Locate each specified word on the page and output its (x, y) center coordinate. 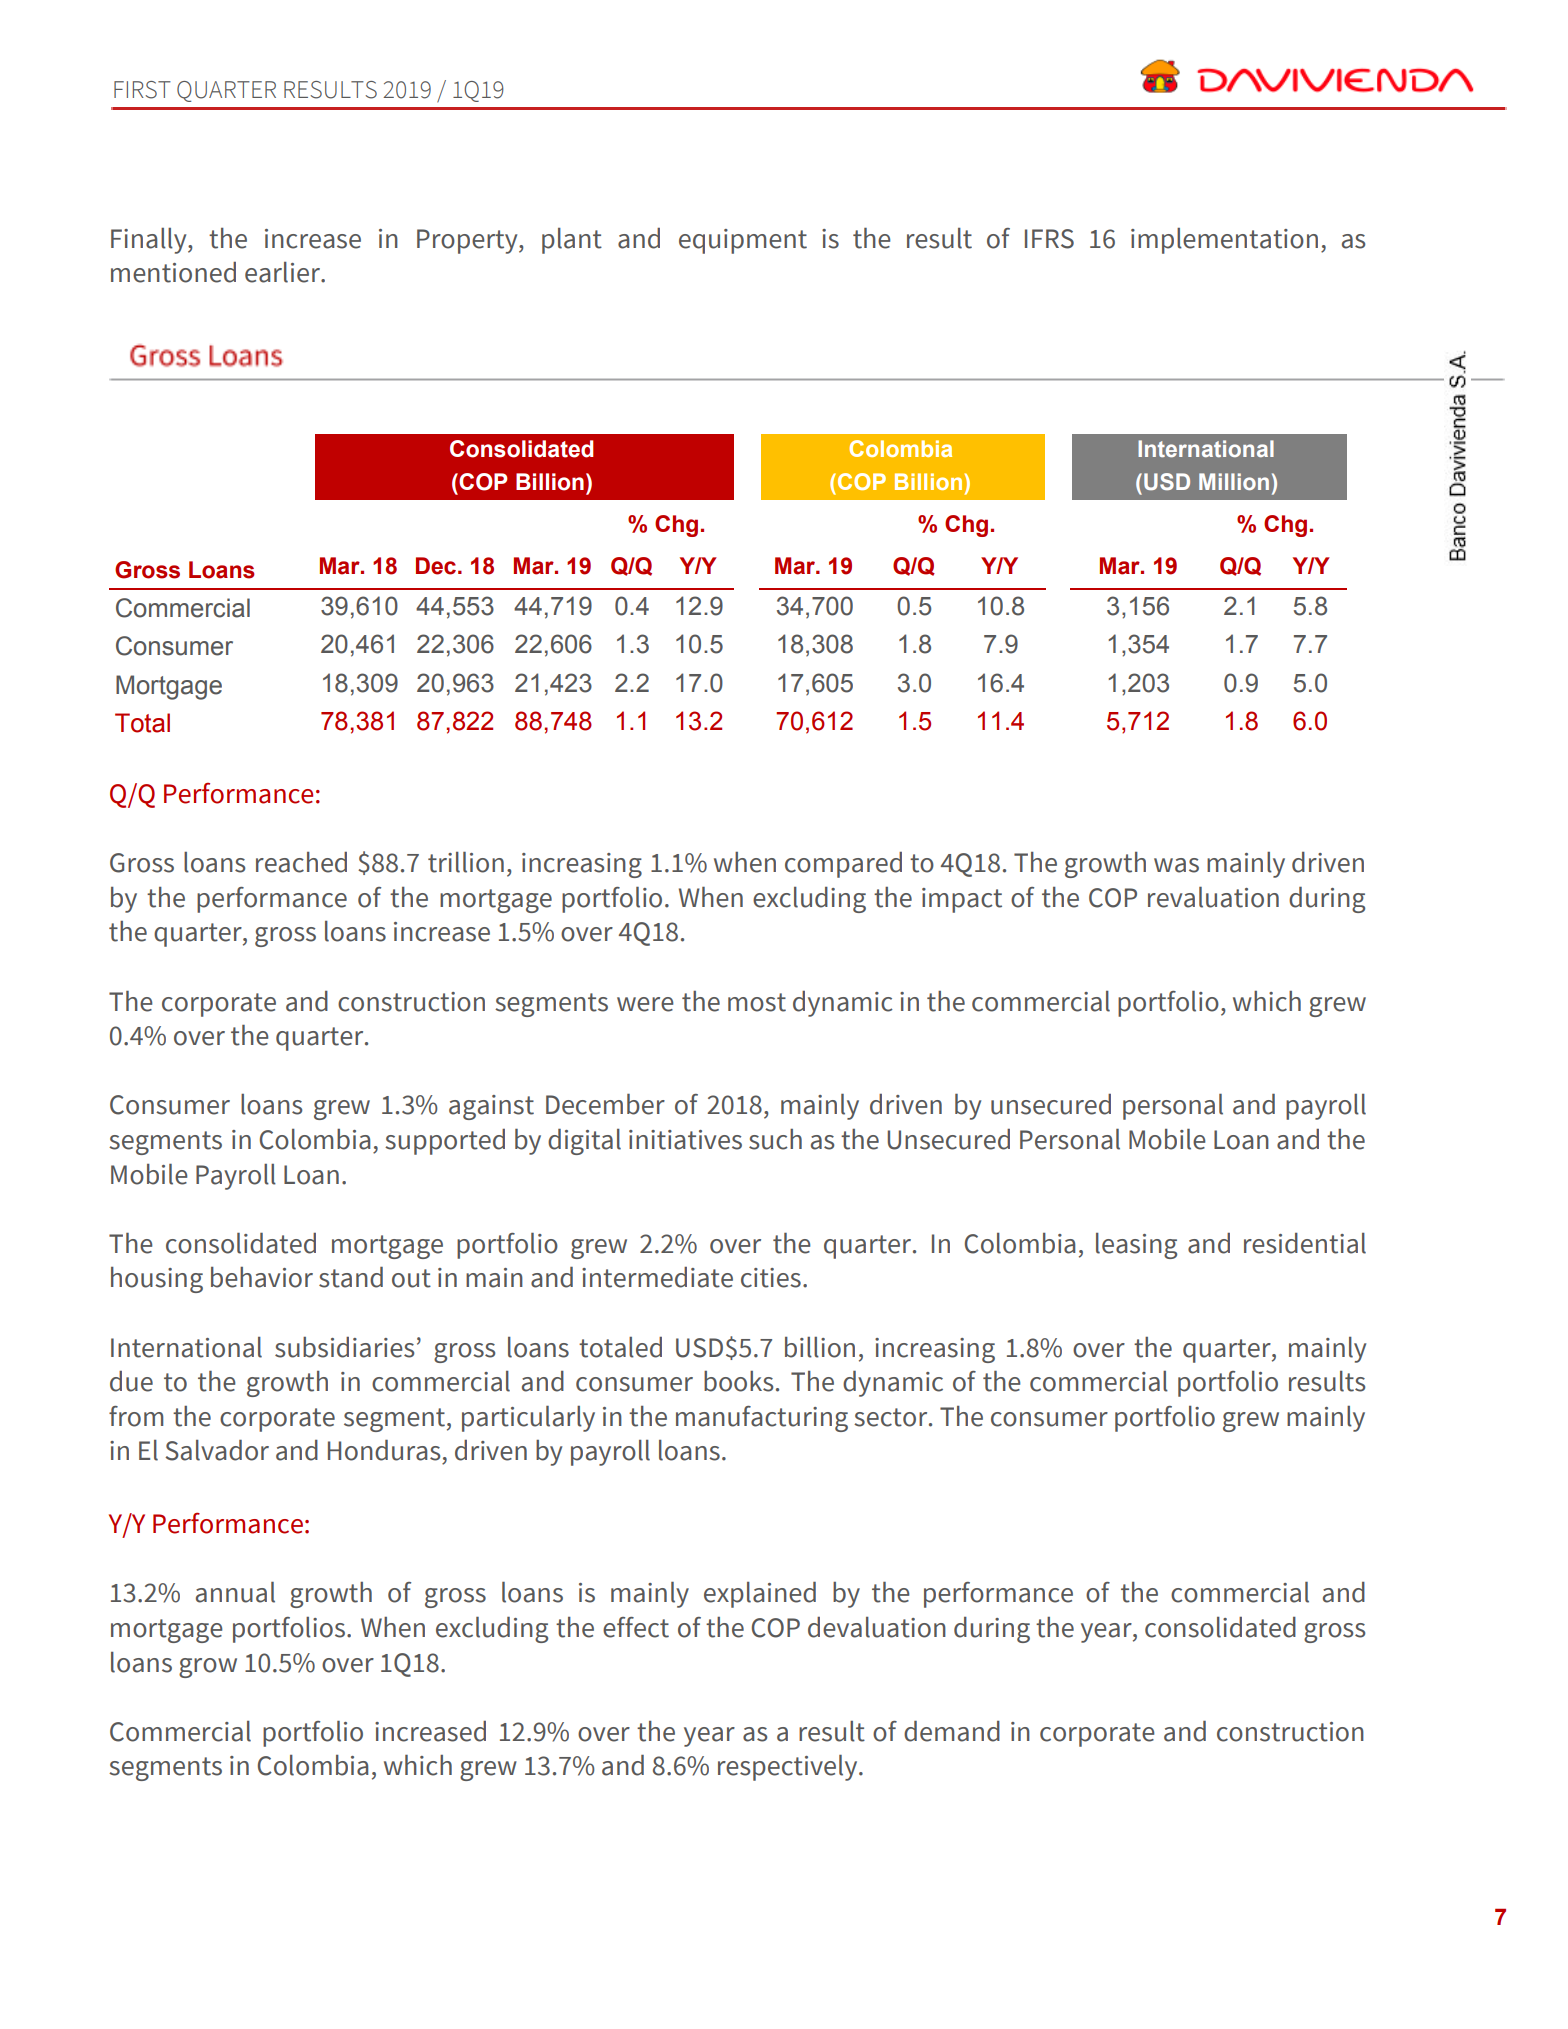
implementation (1224, 241)
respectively (789, 1768)
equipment (743, 241)
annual (235, 1592)
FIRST (142, 90)
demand (952, 1731)
